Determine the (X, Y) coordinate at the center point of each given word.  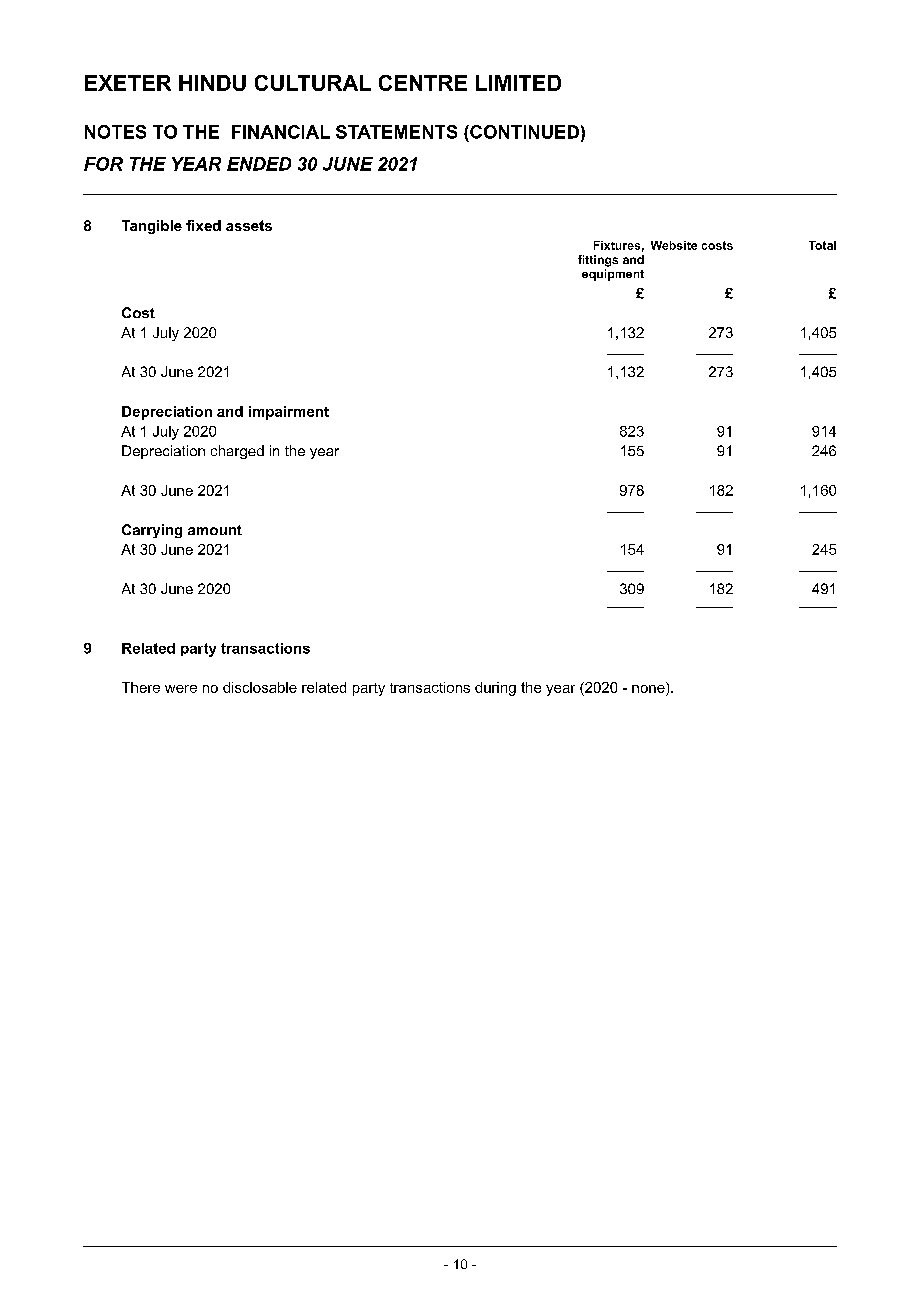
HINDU (212, 83)
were (181, 689)
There (141, 687)
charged (237, 452)
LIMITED (518, 83)
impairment (289, 413)
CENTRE (423, 83)
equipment (613, 275)
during (495, 689)
